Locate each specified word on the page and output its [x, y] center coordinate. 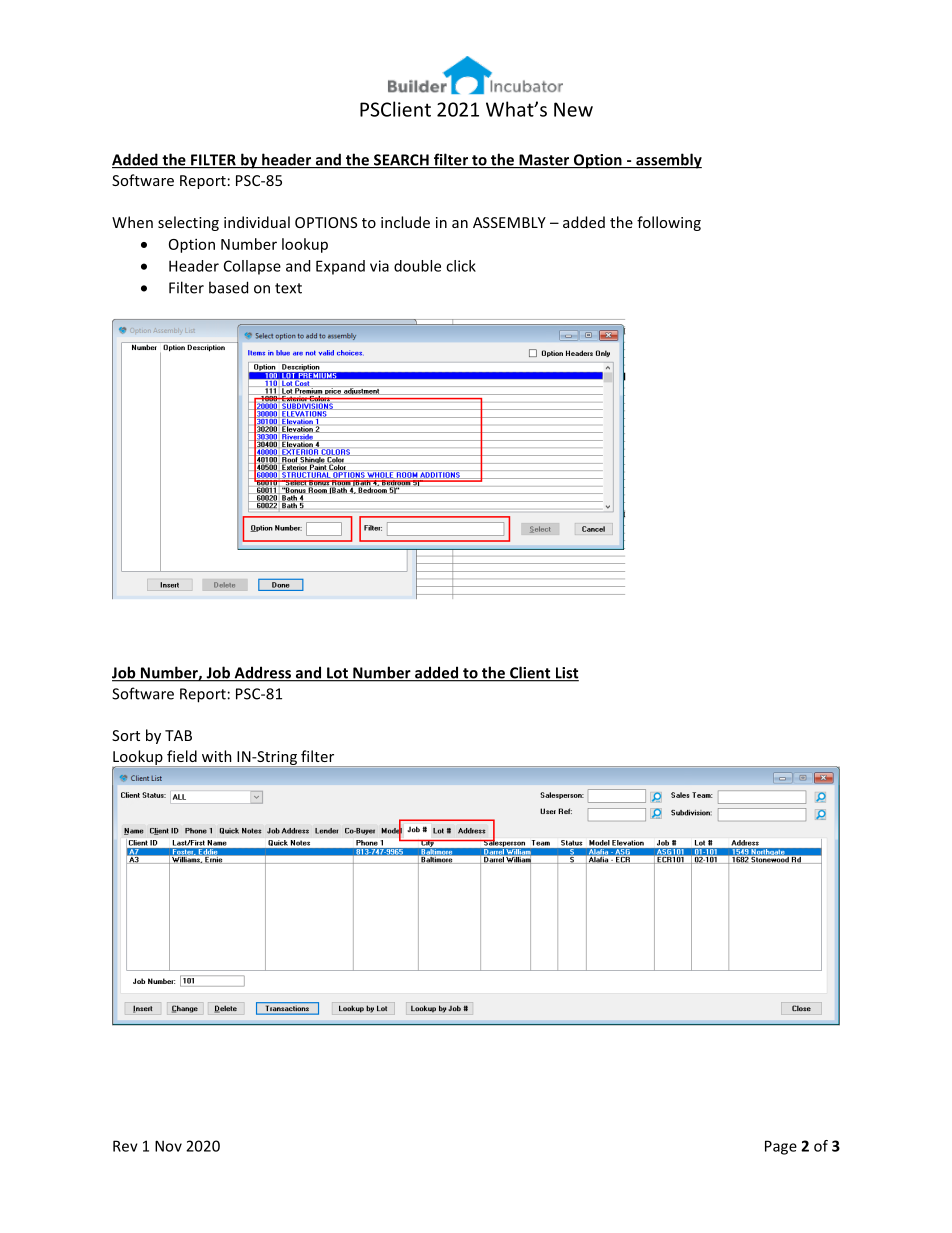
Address [262, 673]
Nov [168, 1146]
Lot [337, 674]
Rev [125, 1146]
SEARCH [401, 161]
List [566, 674]
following [669, 223]
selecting [188, 223]
